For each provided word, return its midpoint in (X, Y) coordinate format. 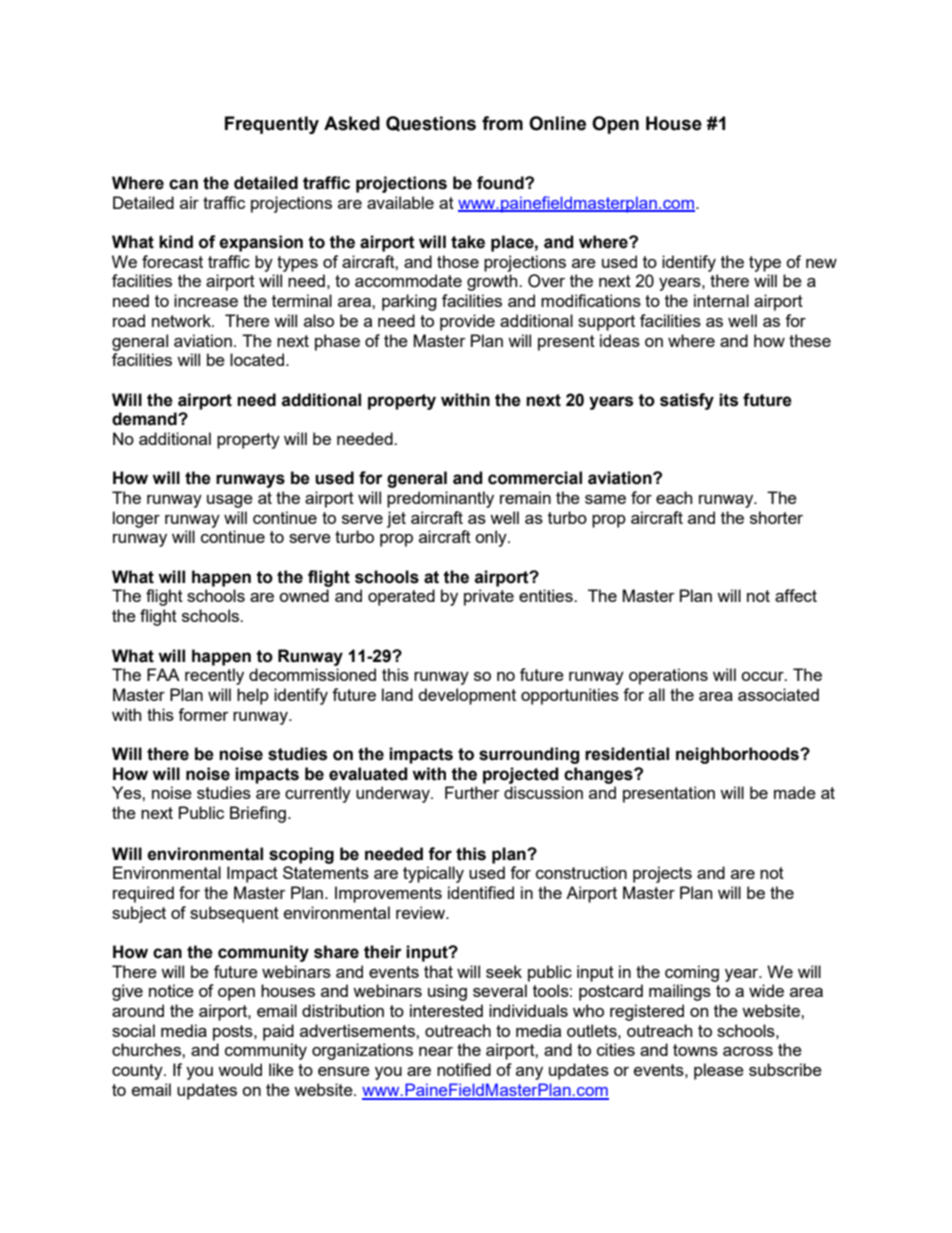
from (502, 123)
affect (796, 595)
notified (464, 1069)
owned (304, 595)
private (489, 597)
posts (234, 1033)
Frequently (272, 125)
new (821, 263)
